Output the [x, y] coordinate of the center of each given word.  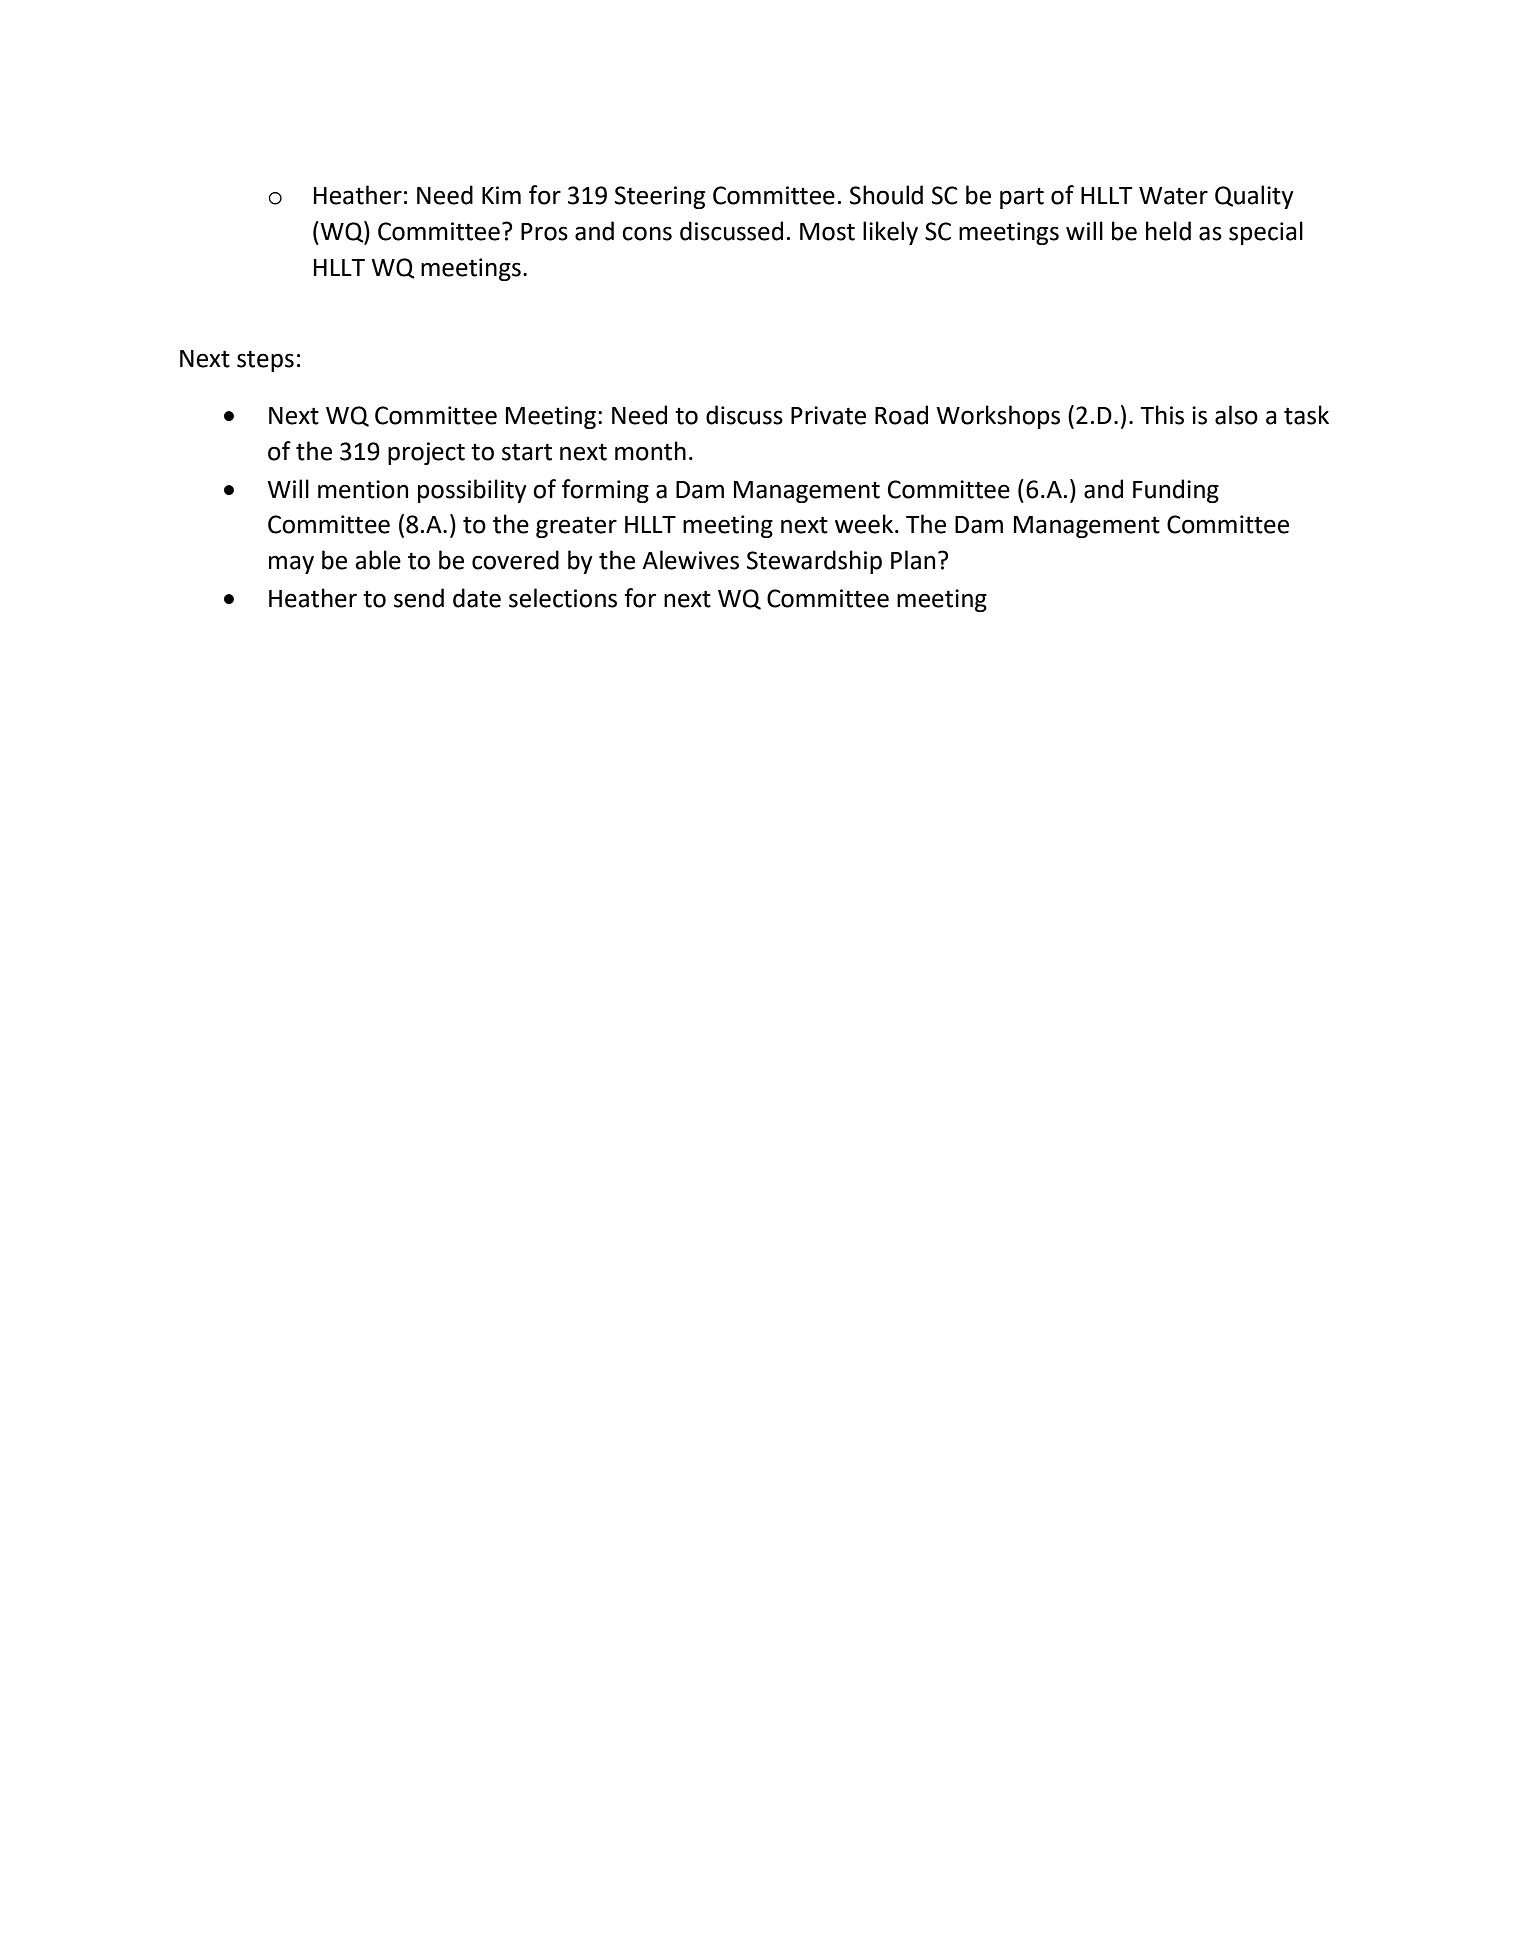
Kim [501, 195]
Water [1173, 196]
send [419, 598]
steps [265, 361]
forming [605, 491]
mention [363, 489]
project [426, 453]
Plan [913, 560]
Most [827, 232]
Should [886, 195]
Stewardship [814, 562]
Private [828, 415]
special [1266, 233]
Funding [1176, 491]
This [1162, 415]
